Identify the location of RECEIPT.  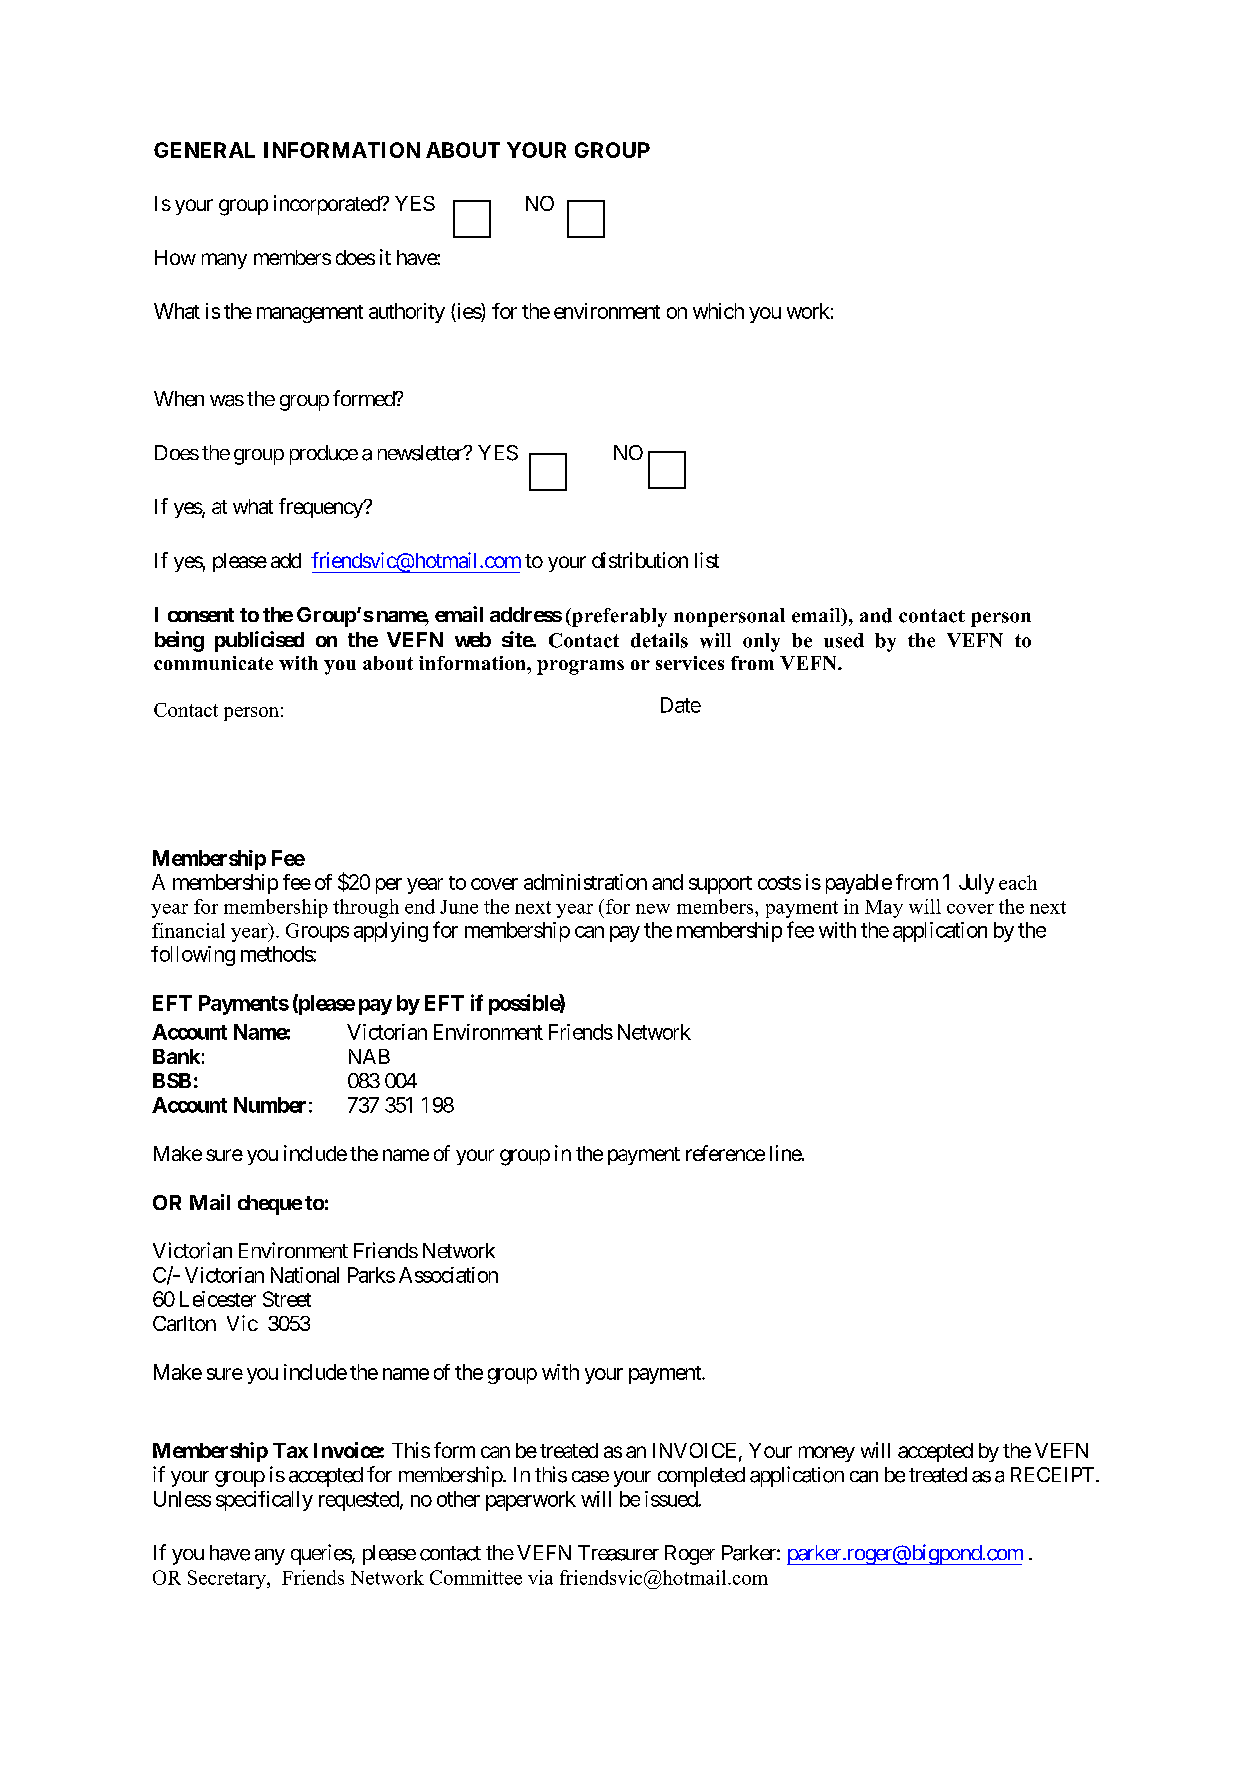
(1054, 1474).
